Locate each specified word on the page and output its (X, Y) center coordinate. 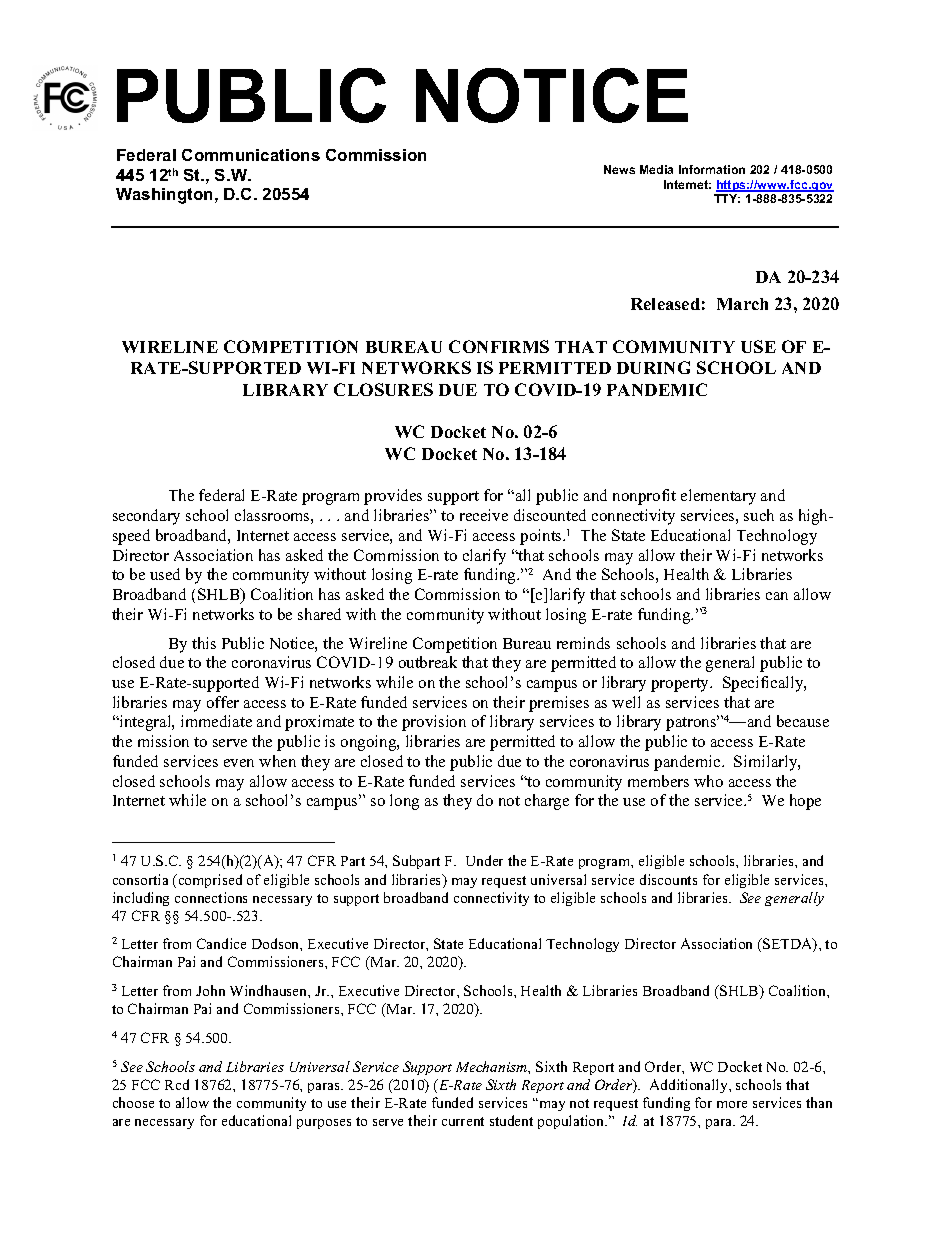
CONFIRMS (499, 346)
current (463, 1121)
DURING (653, 367)
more (732, 1104)
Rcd (177, 1084)
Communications (251, 155)
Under (484, 860)
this (204, 643)
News (619, 169)
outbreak (428, 662)
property (681, 685)
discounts (668, 879)
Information (712, 169)
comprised (209, 881)
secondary (146, 517)
